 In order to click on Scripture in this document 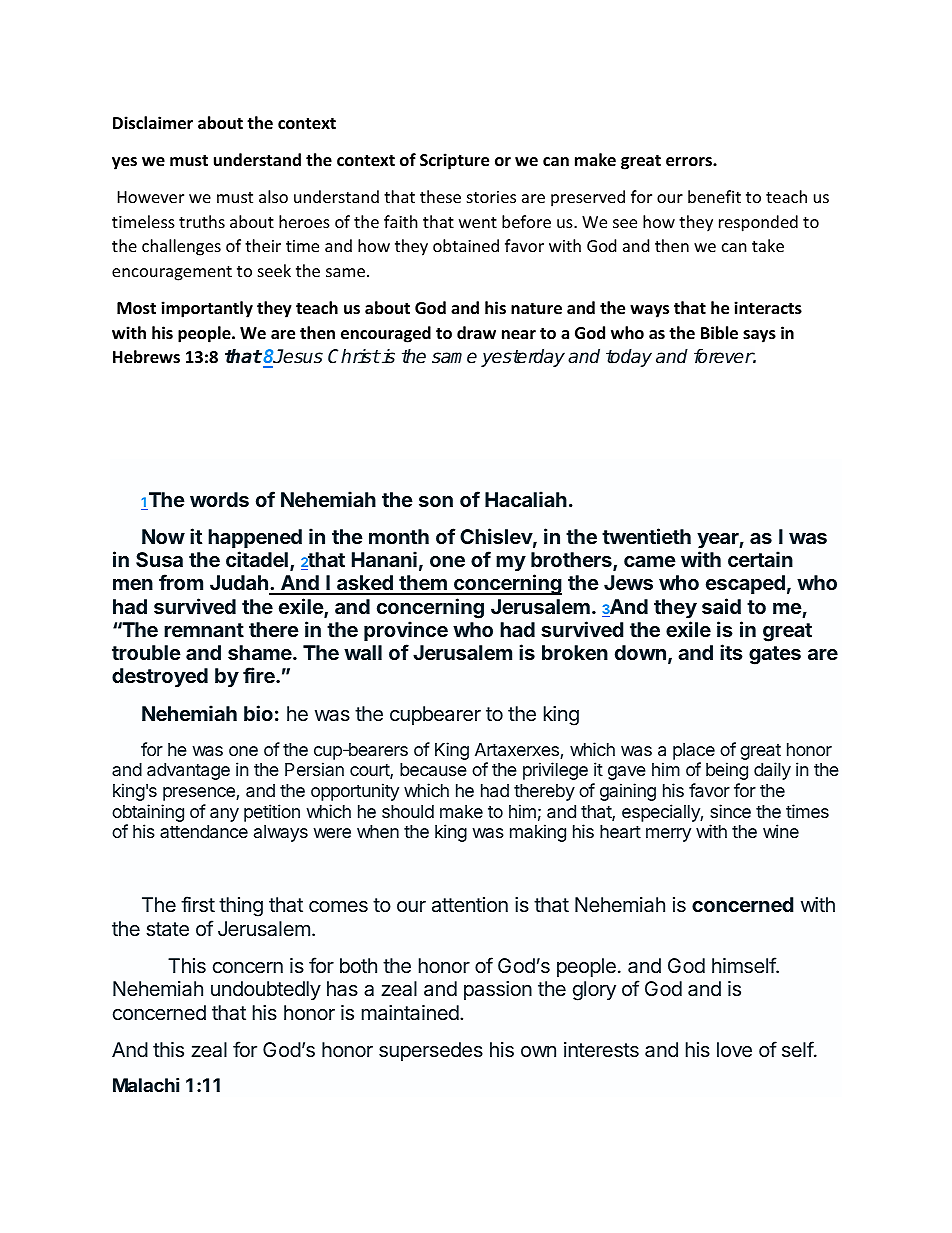, I will do `click(454, 161)`.
